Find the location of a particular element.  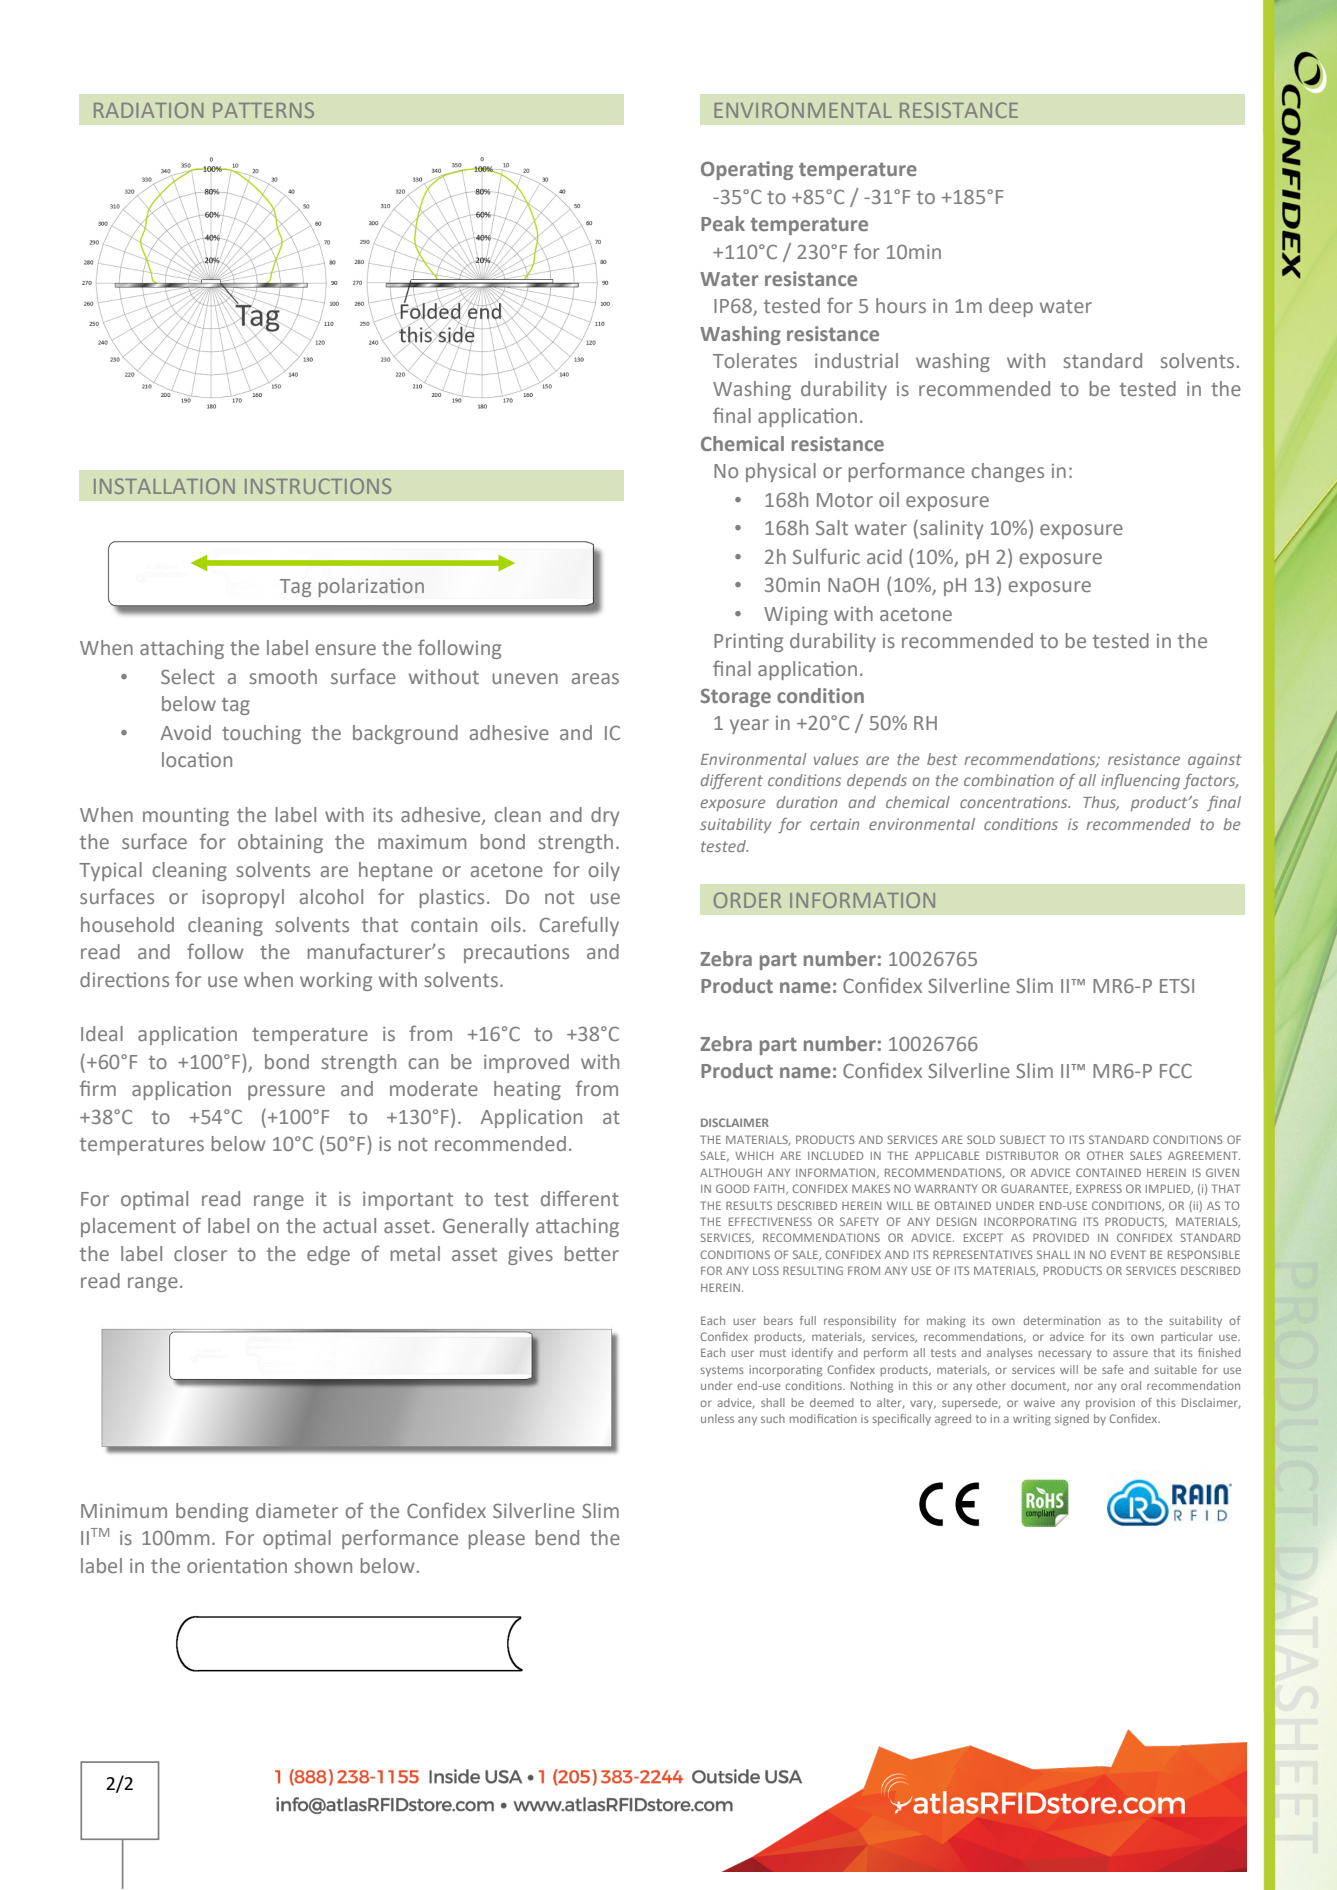

working is located at coordinates (336, 981).
